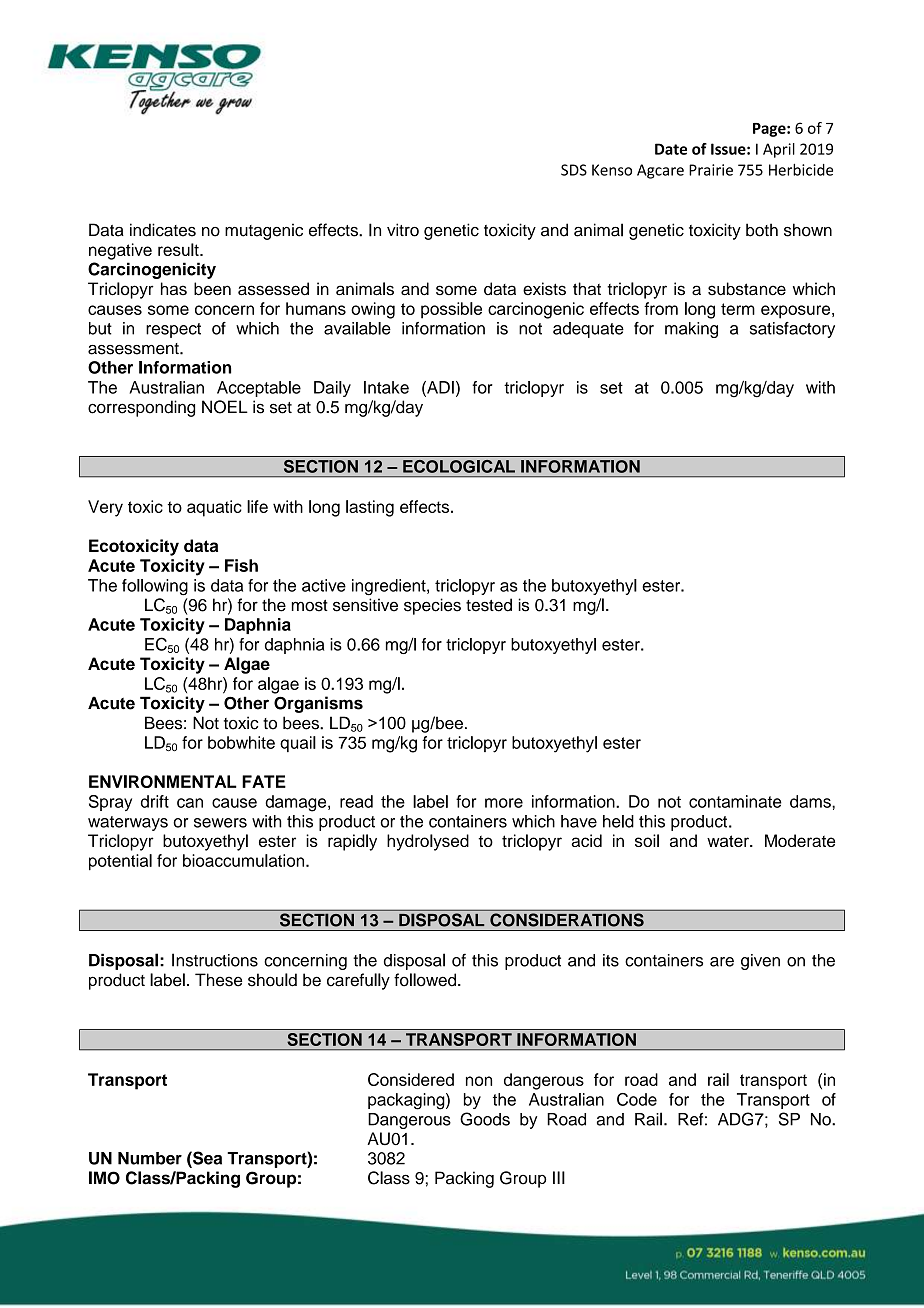 The width and height of the screenshot is (924, 1308). What do you see at coordinates (163, 230) in the screenshot?
I see `indicates` at bounding box center [163, 230].
